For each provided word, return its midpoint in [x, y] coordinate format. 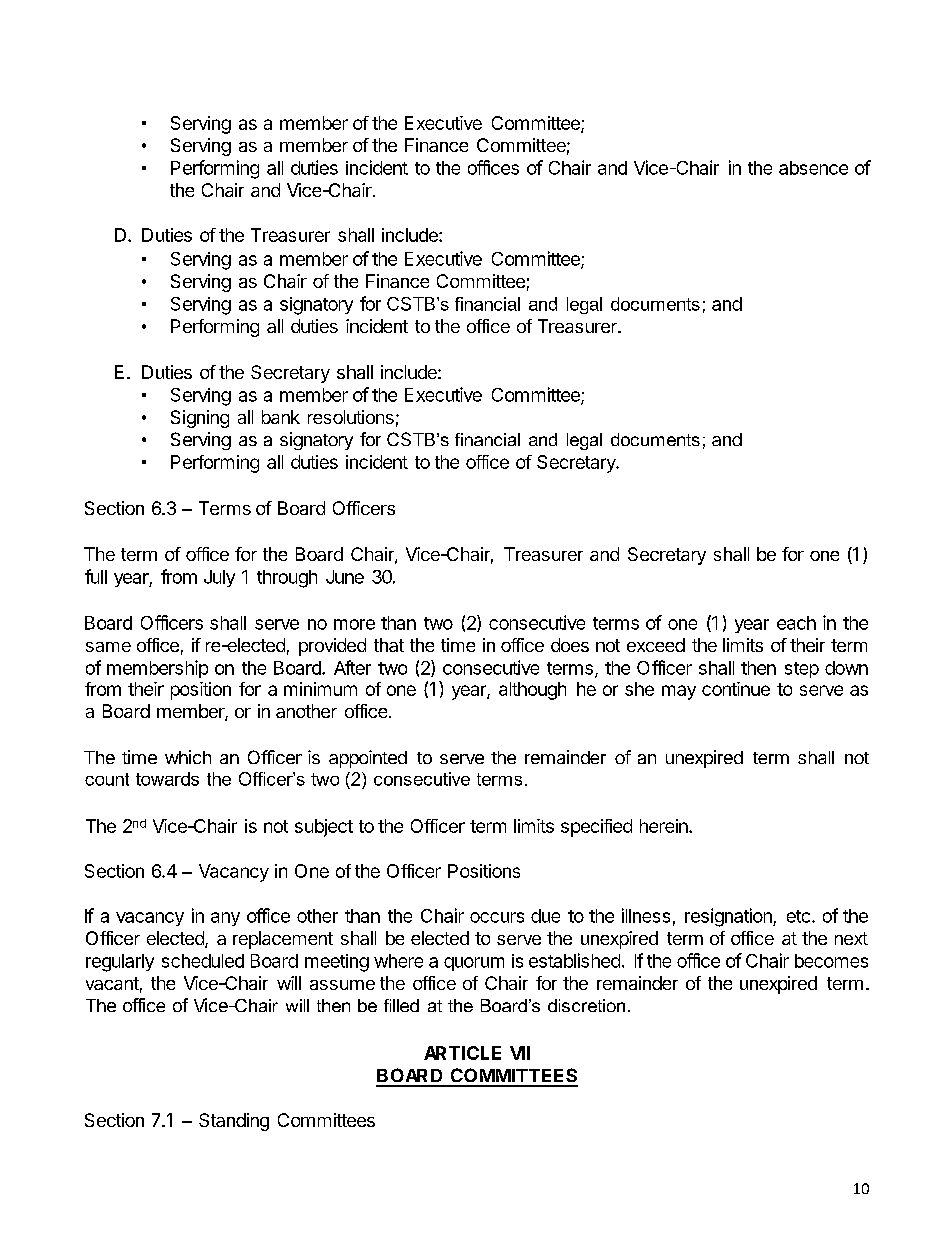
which [188, 757]
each [796, 623]
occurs [497, 917]
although [532, 691]
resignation [729, 917]
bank [281, 417]
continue [736, 689]
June [345, 577]
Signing [200, 419]
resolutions [351, 417]
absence [813, 168]
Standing [234, 1122]
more [354, 624]
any [225, 919]
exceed [656, 645]
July [219, 578]
